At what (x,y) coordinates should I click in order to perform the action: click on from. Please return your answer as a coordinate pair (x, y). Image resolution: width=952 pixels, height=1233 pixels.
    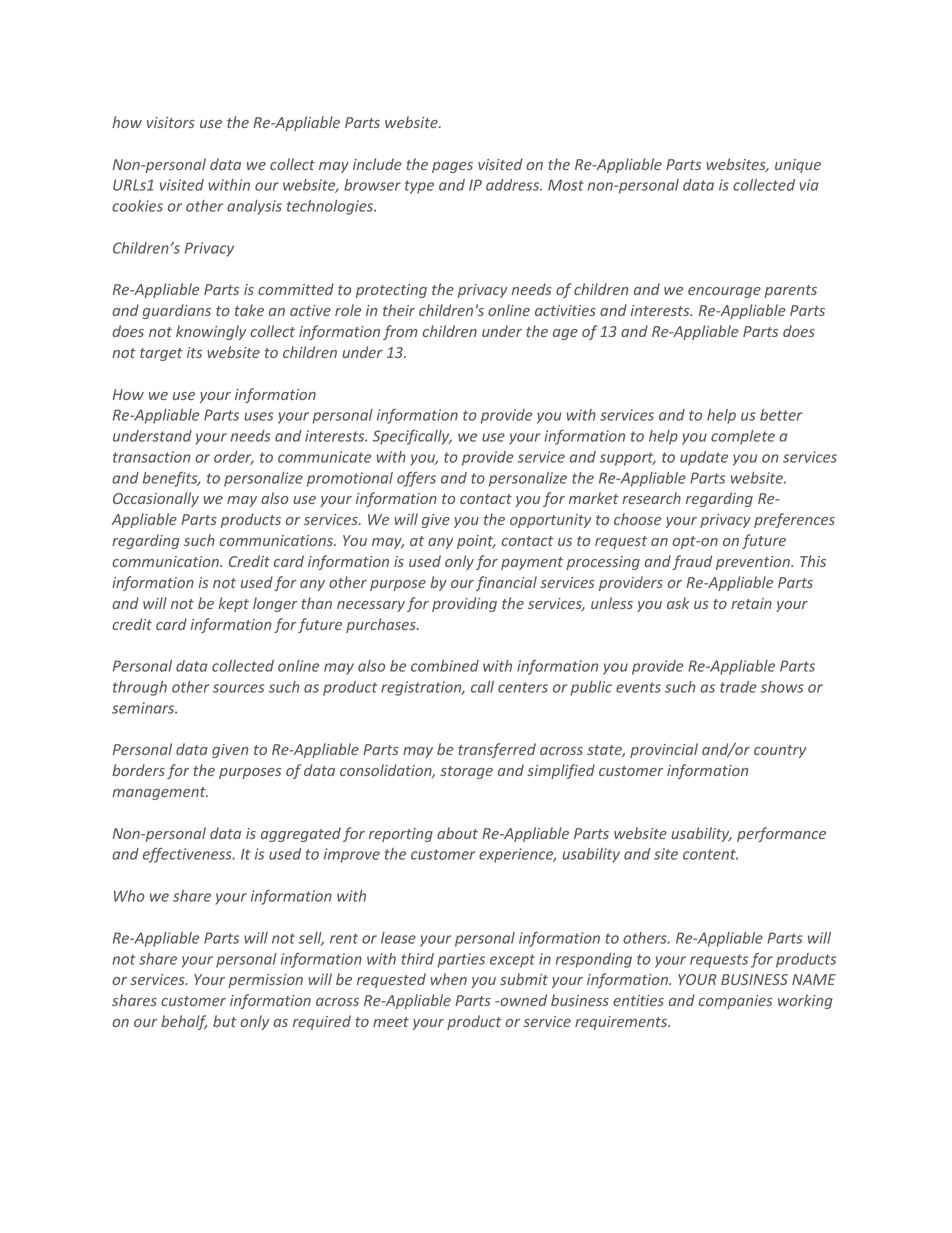
    Looking at the image, I should click on (400, 332).
